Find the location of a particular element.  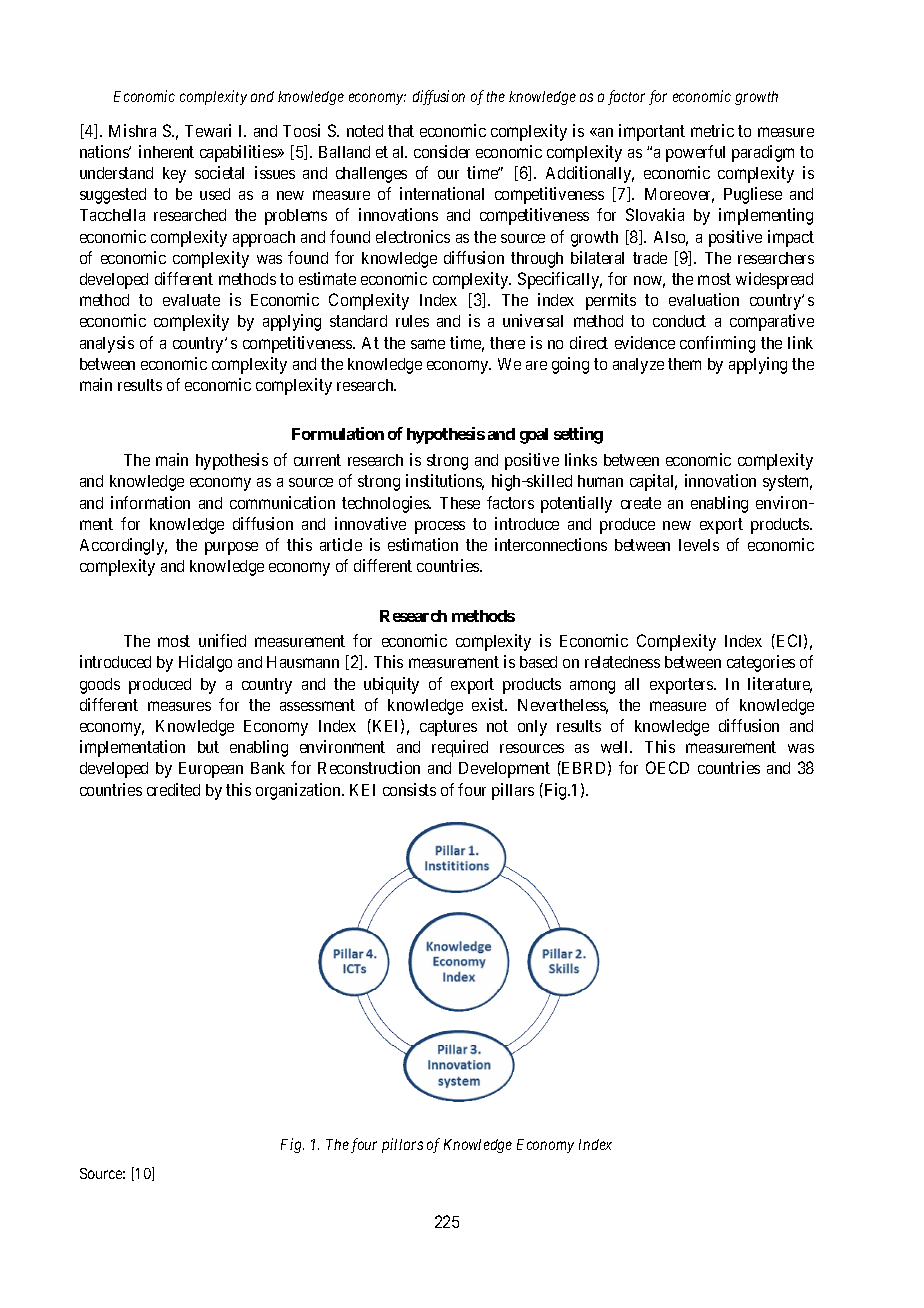

purpose is located at coordinates (231, 548).
